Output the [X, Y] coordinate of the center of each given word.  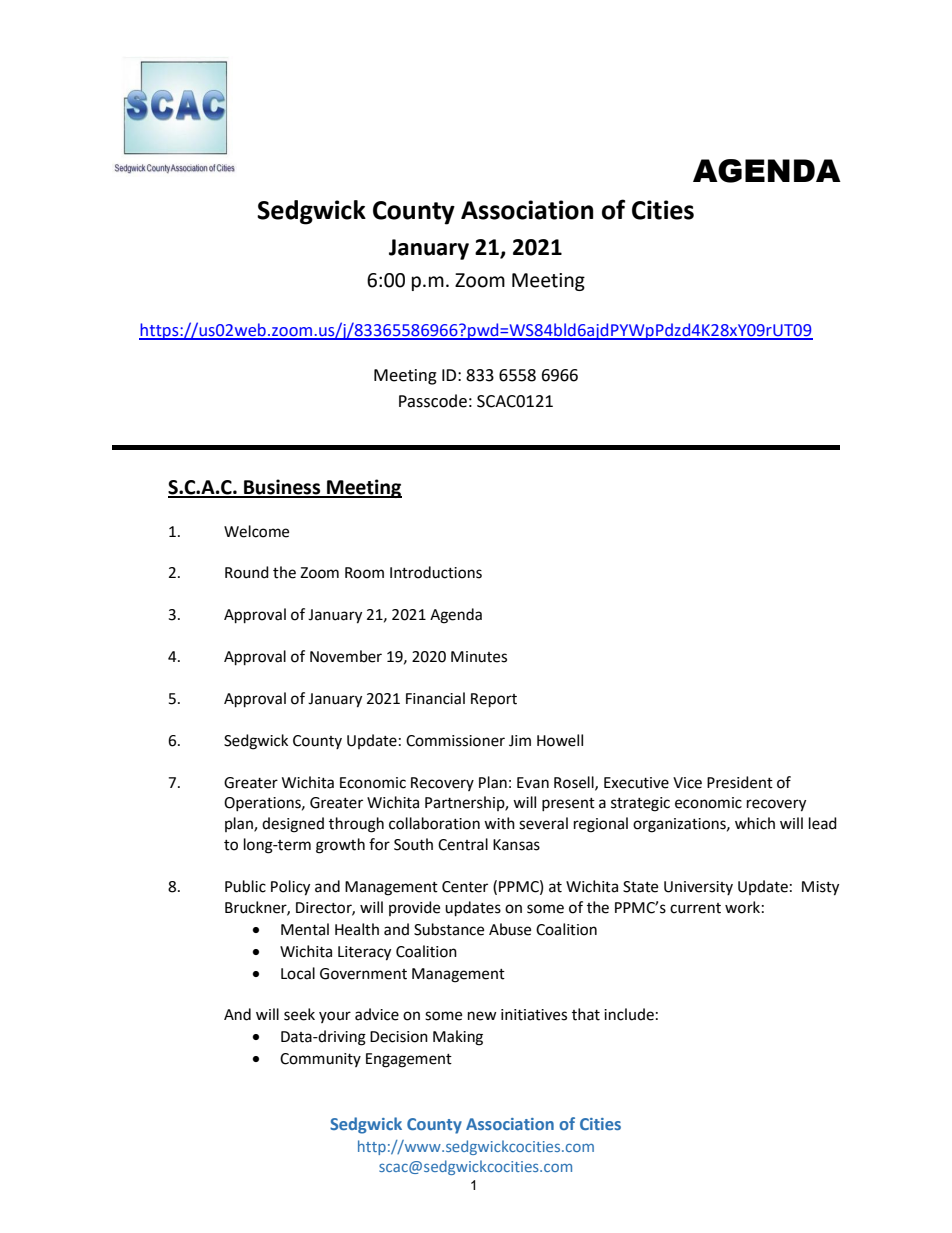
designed [293, 825]
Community [320, 1060]
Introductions [436, 572]
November [346, 656]
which [755, 823]
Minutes [479, 657]
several [543, 823]
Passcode [433, 401]
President [740, 782]
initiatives [534, 1015]
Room [364, 573]
